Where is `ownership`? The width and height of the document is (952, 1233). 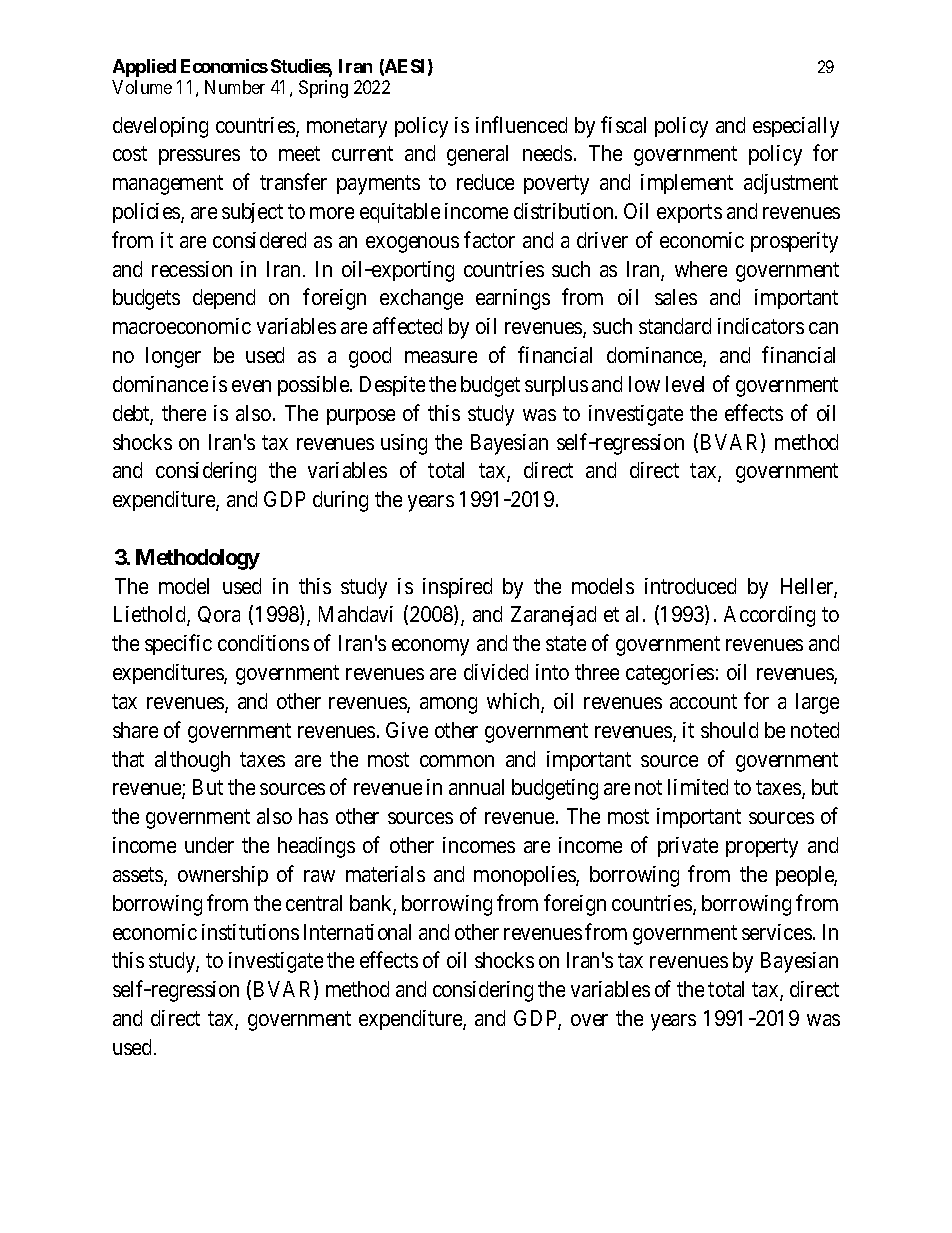 ownership is located at coordinates (223, 876).
